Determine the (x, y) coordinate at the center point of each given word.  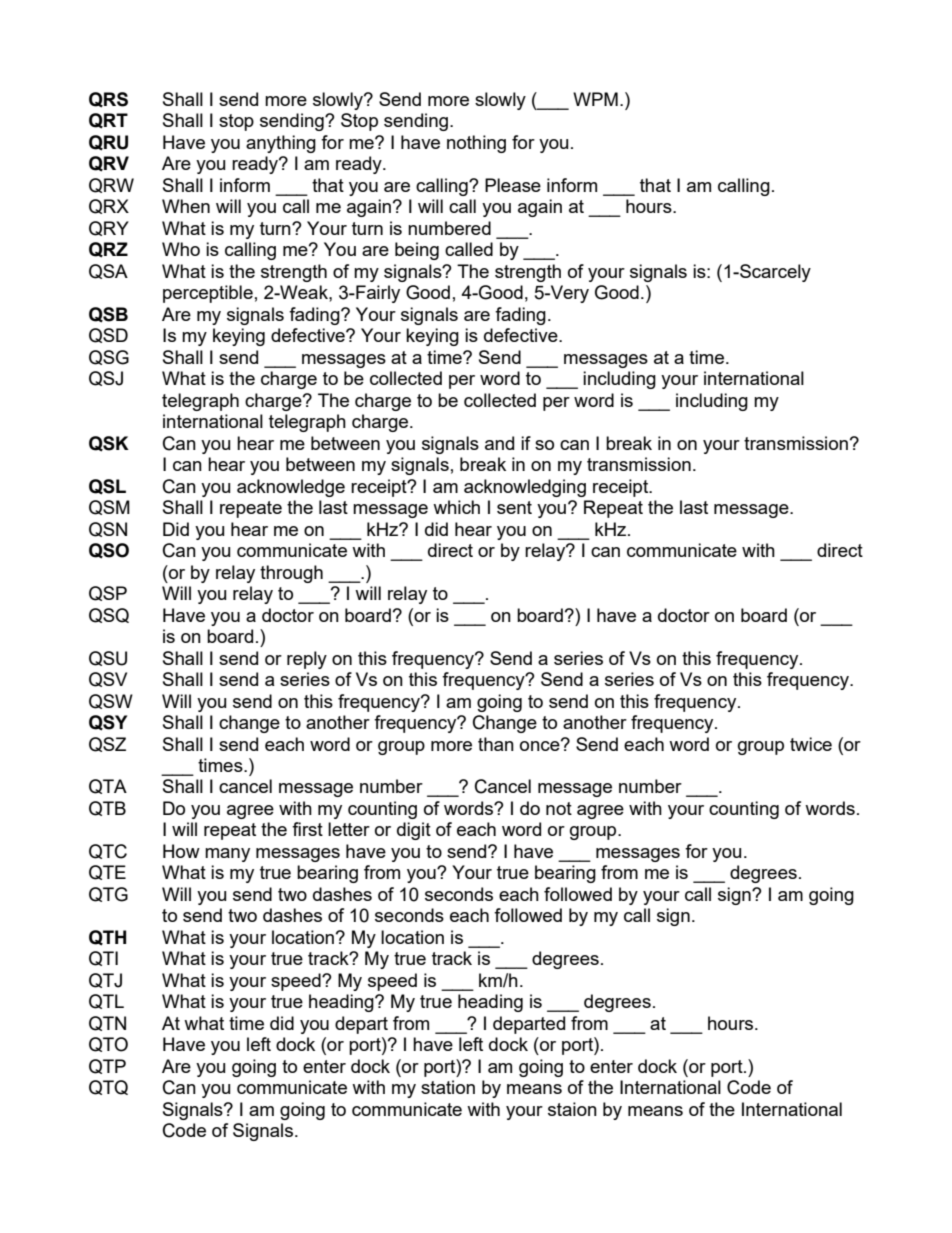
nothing (476, 144)
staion (572, 1109)
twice (811, 744)
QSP (108, 593)
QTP (107, 1066)
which (456, 507)
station (448, 1087)
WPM (595, 99)
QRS (108, 100)
